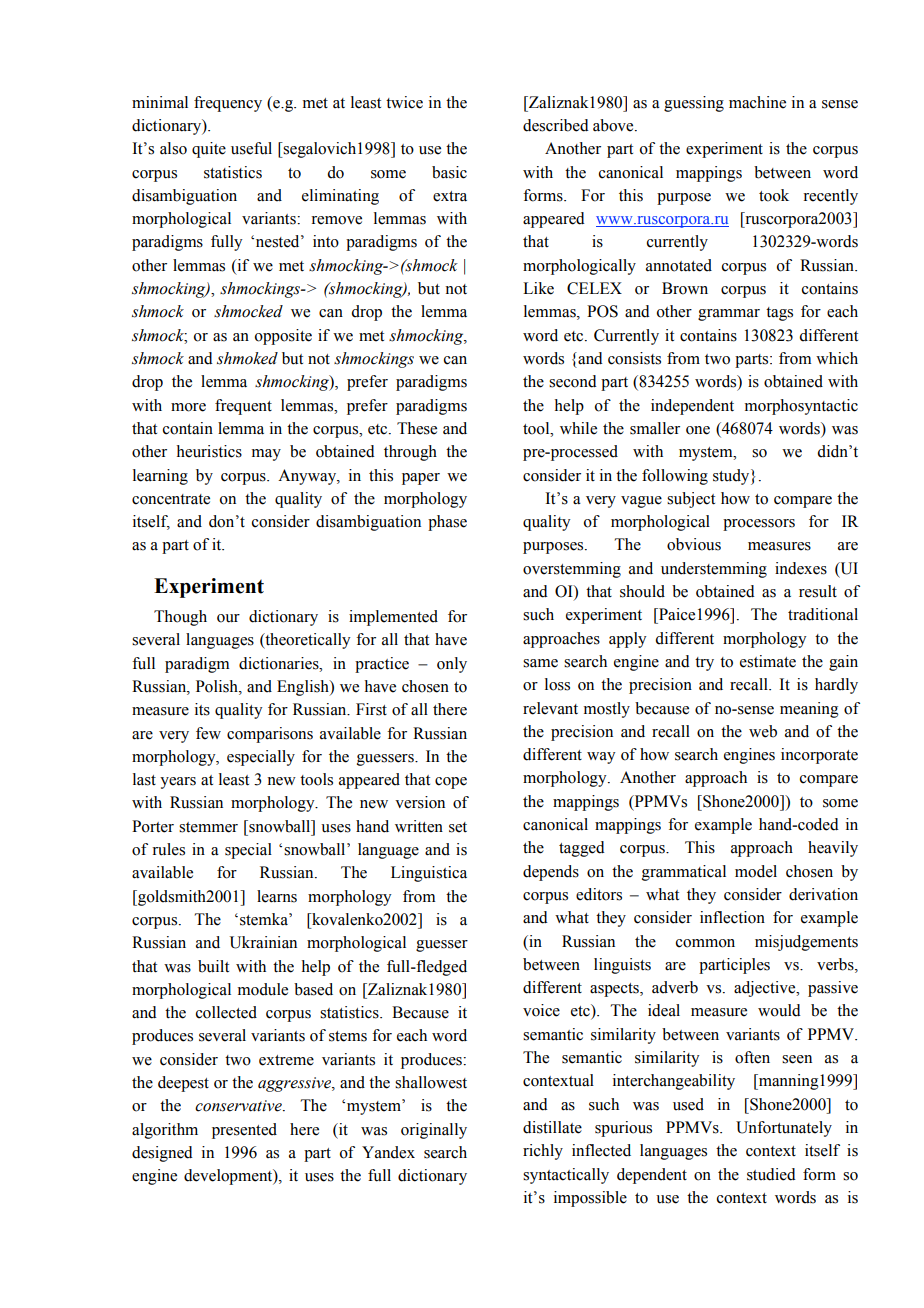 The width and height of the document is (924, 1308). What do you see at coordinates (209, 150) in the document?
I see `quite` at bounding box center [209, 150].
